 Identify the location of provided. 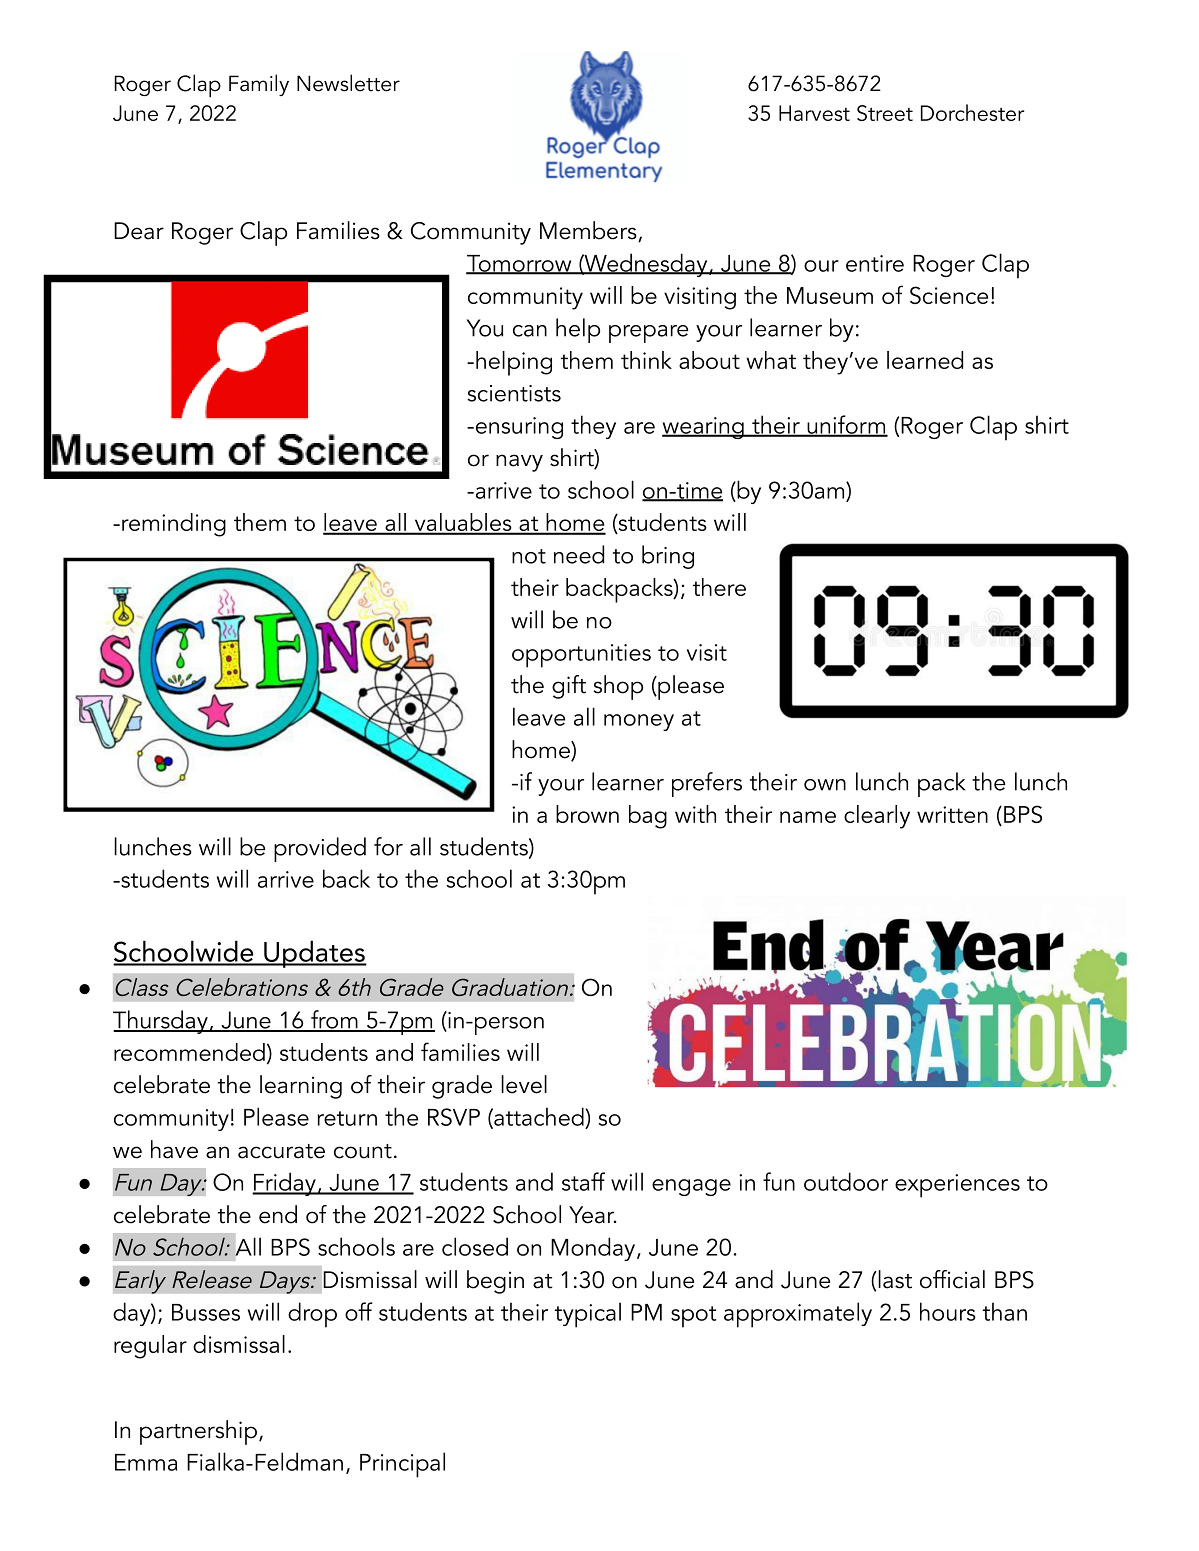
(320, 849).
